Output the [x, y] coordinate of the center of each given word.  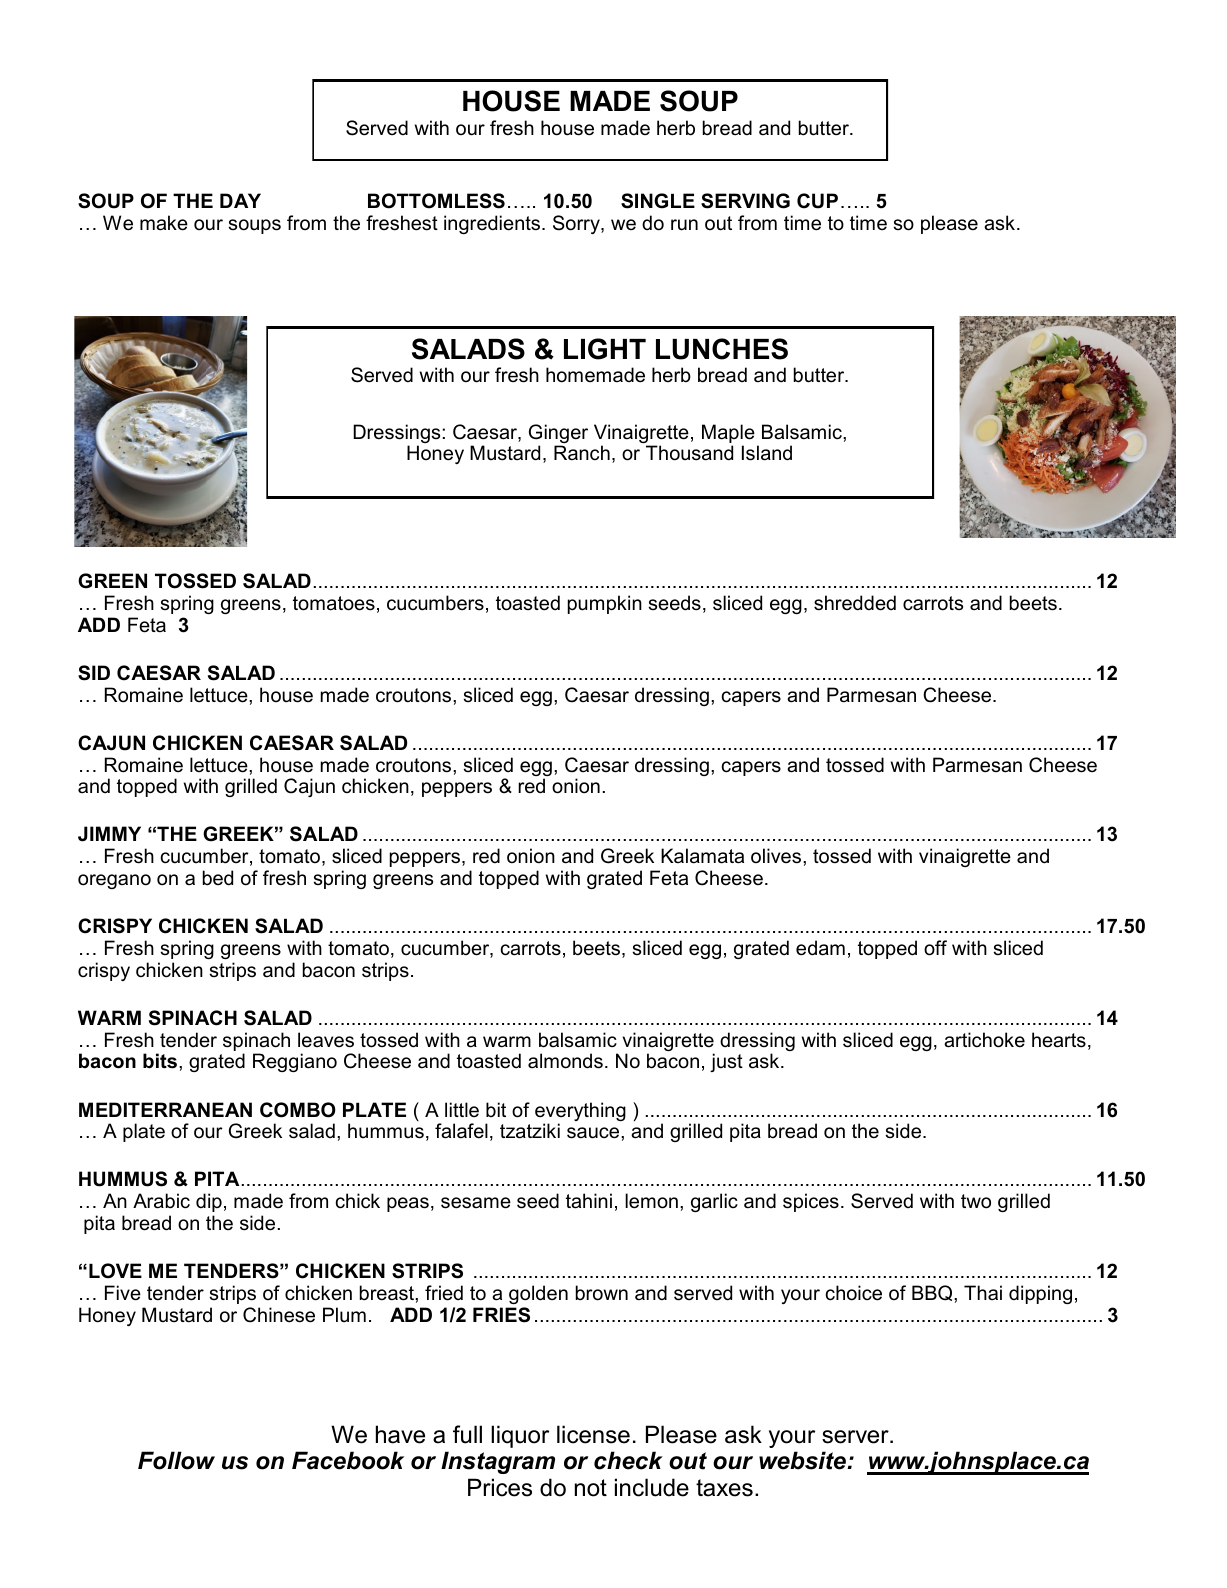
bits [160, 1061]
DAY [240, 200]
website [803, 1460]
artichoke [984, 1040]
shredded [855, 603]
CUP [817, 201]
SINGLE [658, 201]
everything [580, 1113]
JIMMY [109, 834]
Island [767, 453]
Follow [176, 1460]
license [593, 1434]
